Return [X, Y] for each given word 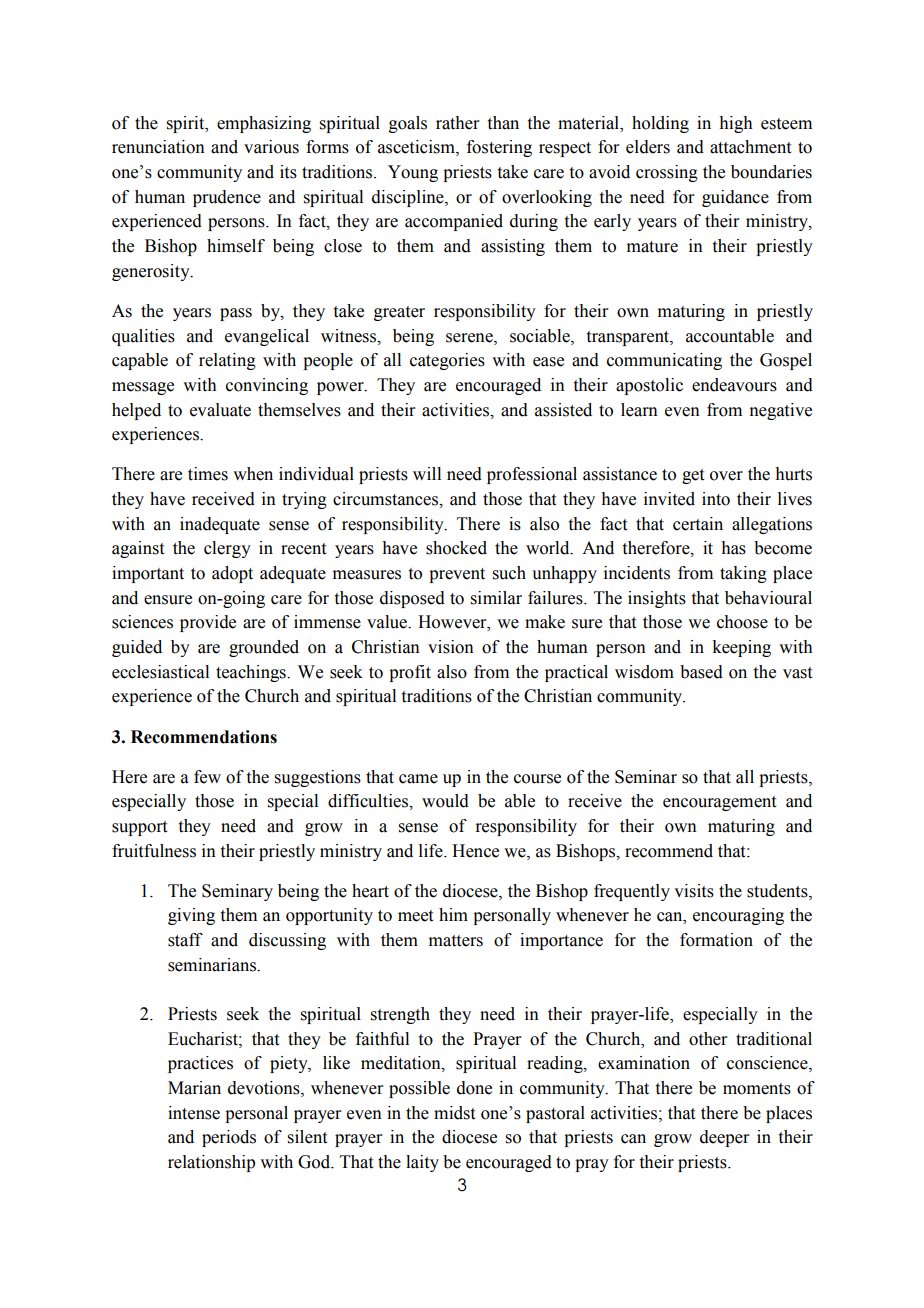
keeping [741, 648]
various [271, 147]
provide [208, 623]
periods [229, 1138]
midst [454, 1113]
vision [451, 647]
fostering [499, 148]
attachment [750, 147]
